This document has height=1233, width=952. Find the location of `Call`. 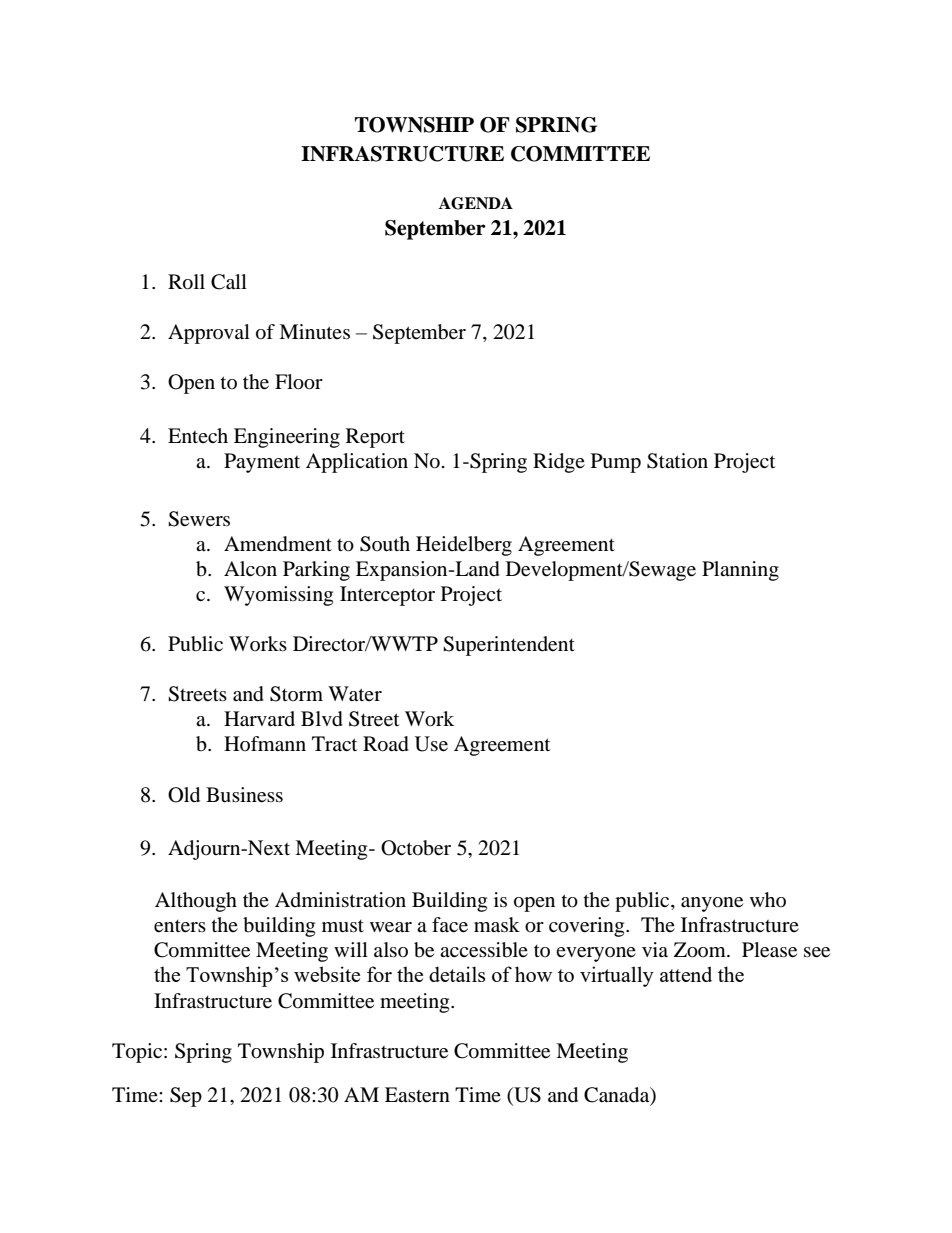

Call is located at coordinates (229, 282).
